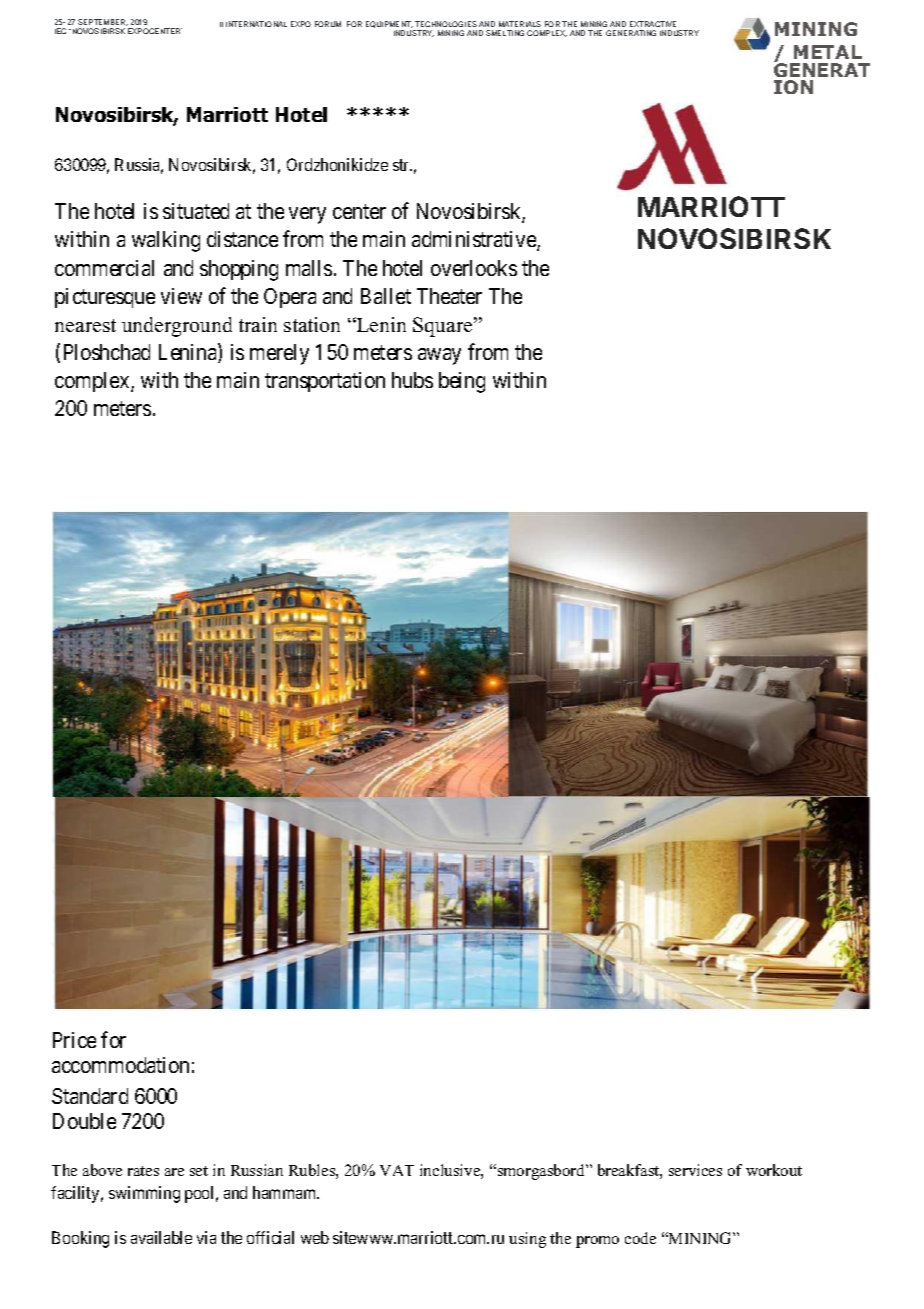  I want to click on being, so click(462, 382).
